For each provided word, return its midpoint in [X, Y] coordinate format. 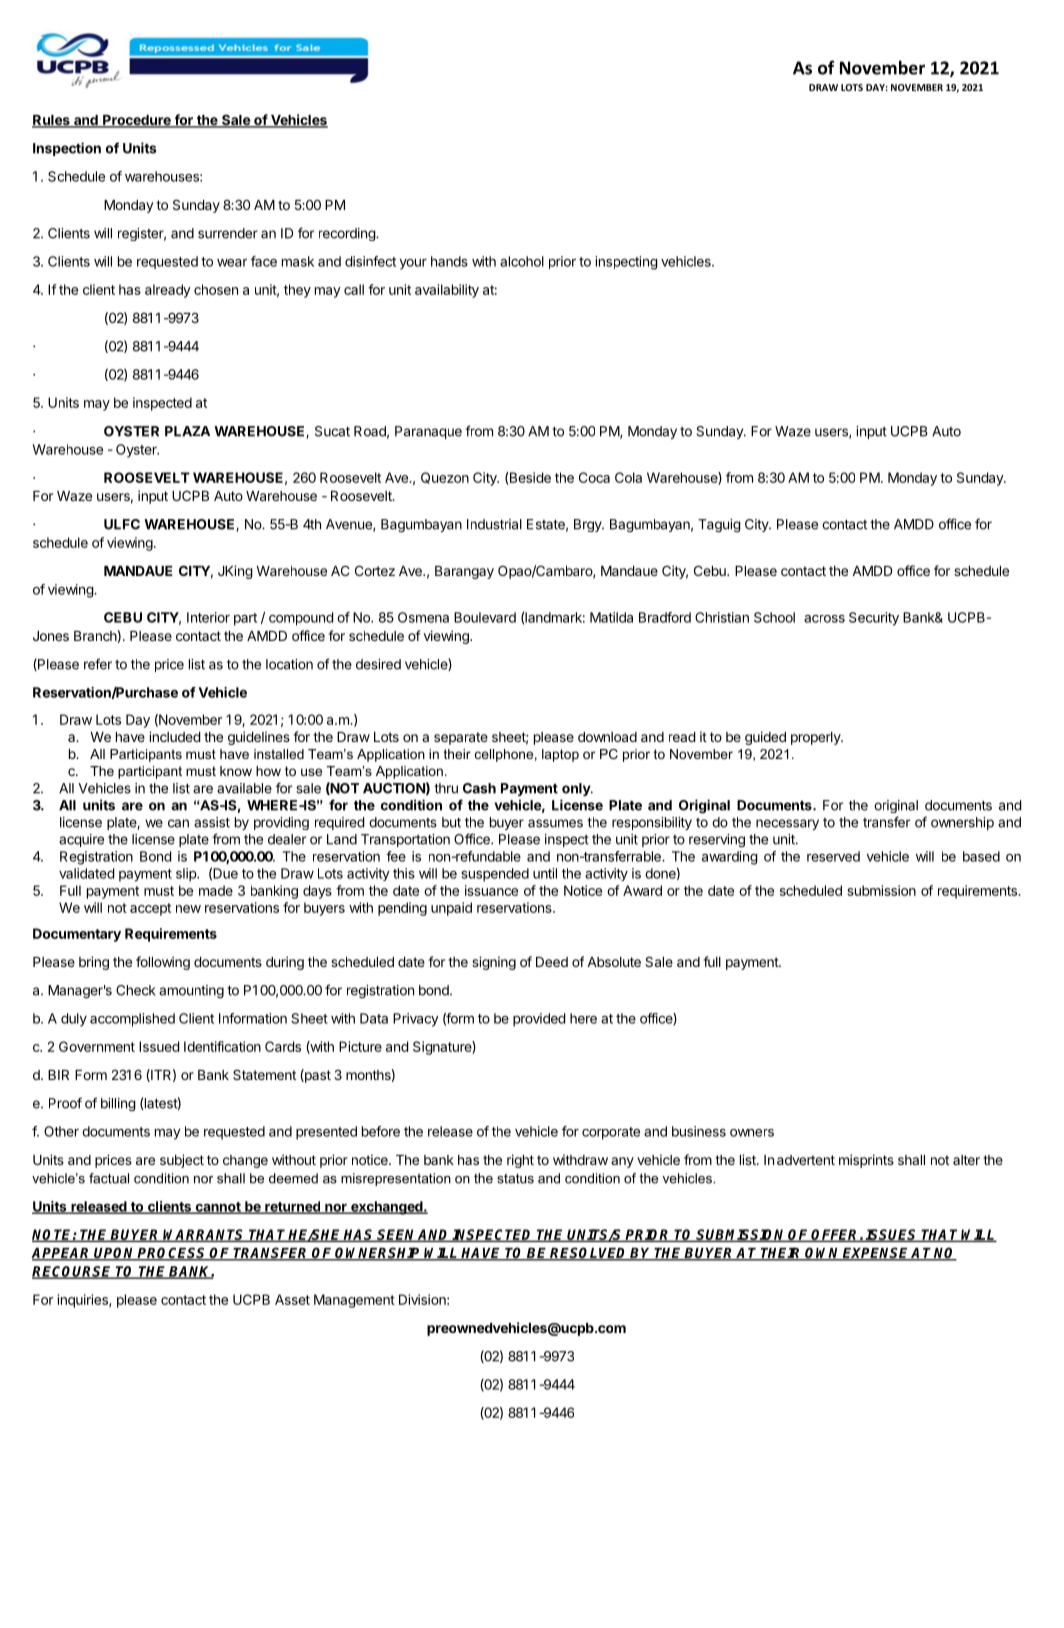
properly [816, 738]
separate [461, 738]
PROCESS [172, 1254]
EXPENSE [876, 1254]
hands [449, 261]
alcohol [522, 261]
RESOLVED [589, 1254]
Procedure [137, 121]
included [175, 736]
